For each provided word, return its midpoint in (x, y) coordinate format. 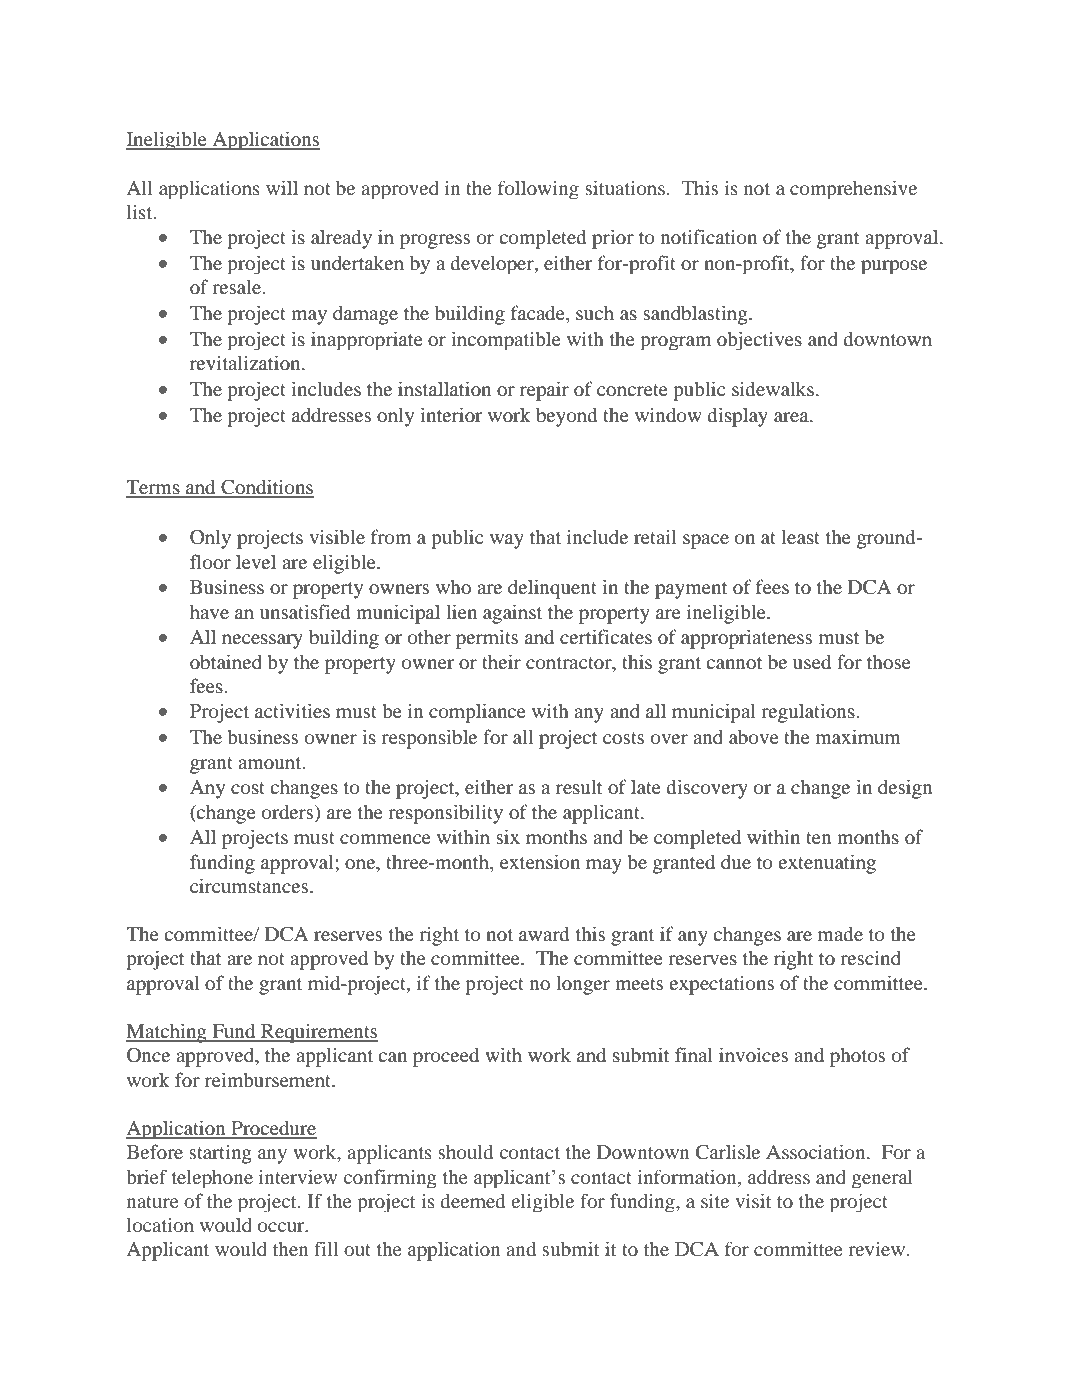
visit (753, 1200)
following (538, 189)
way (507, 541)
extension (540, 862)
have (209, 611)
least (801, 536)
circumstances (250, 885)
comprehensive (853, 189)
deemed (473, 1201)
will (282, 187)
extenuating (827, 864)
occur (282, 1227)
